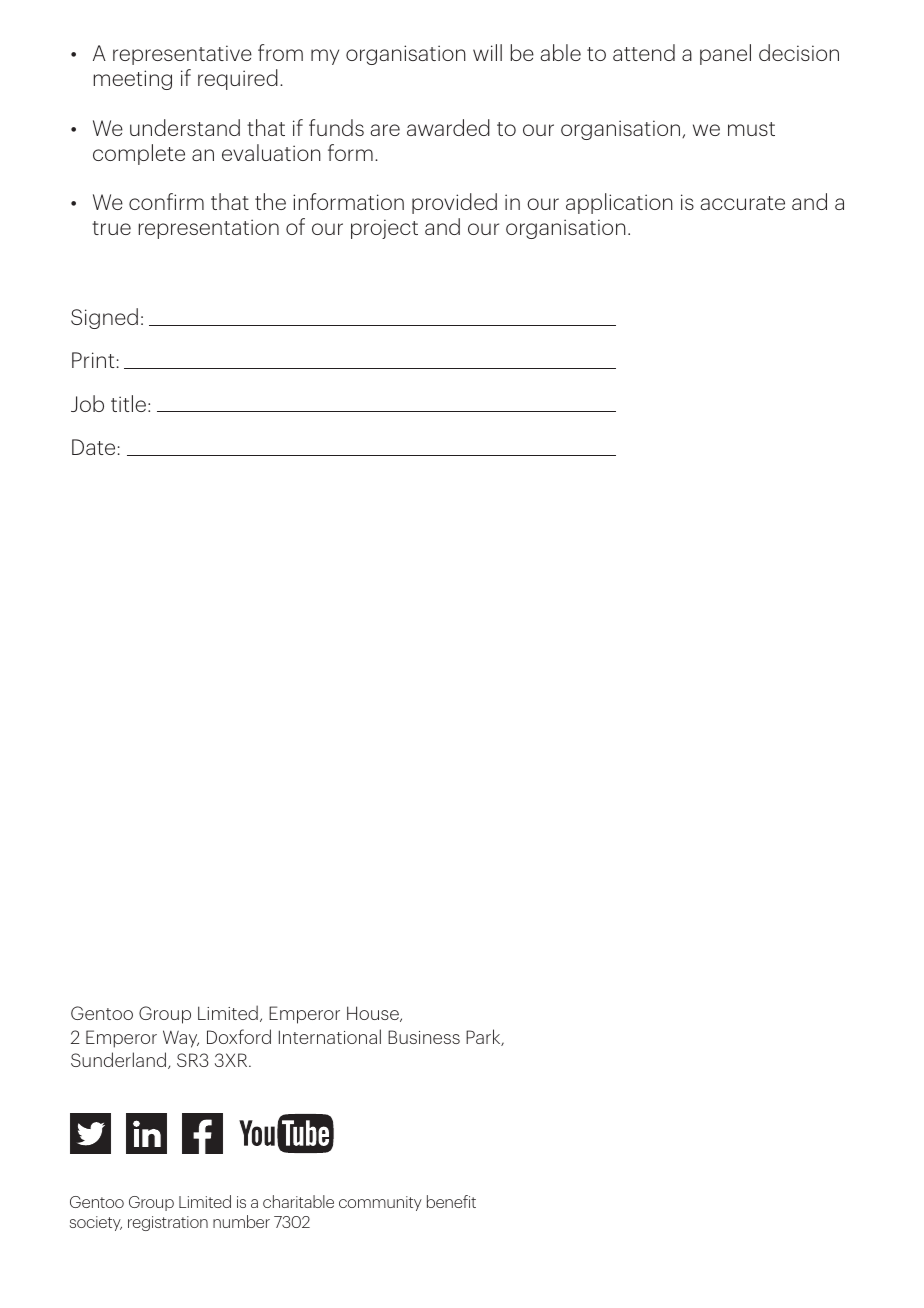  What do you see at coordinates (484, 1037) in the screenshot?
I see `Park` at bounding box center [484, 1037].
